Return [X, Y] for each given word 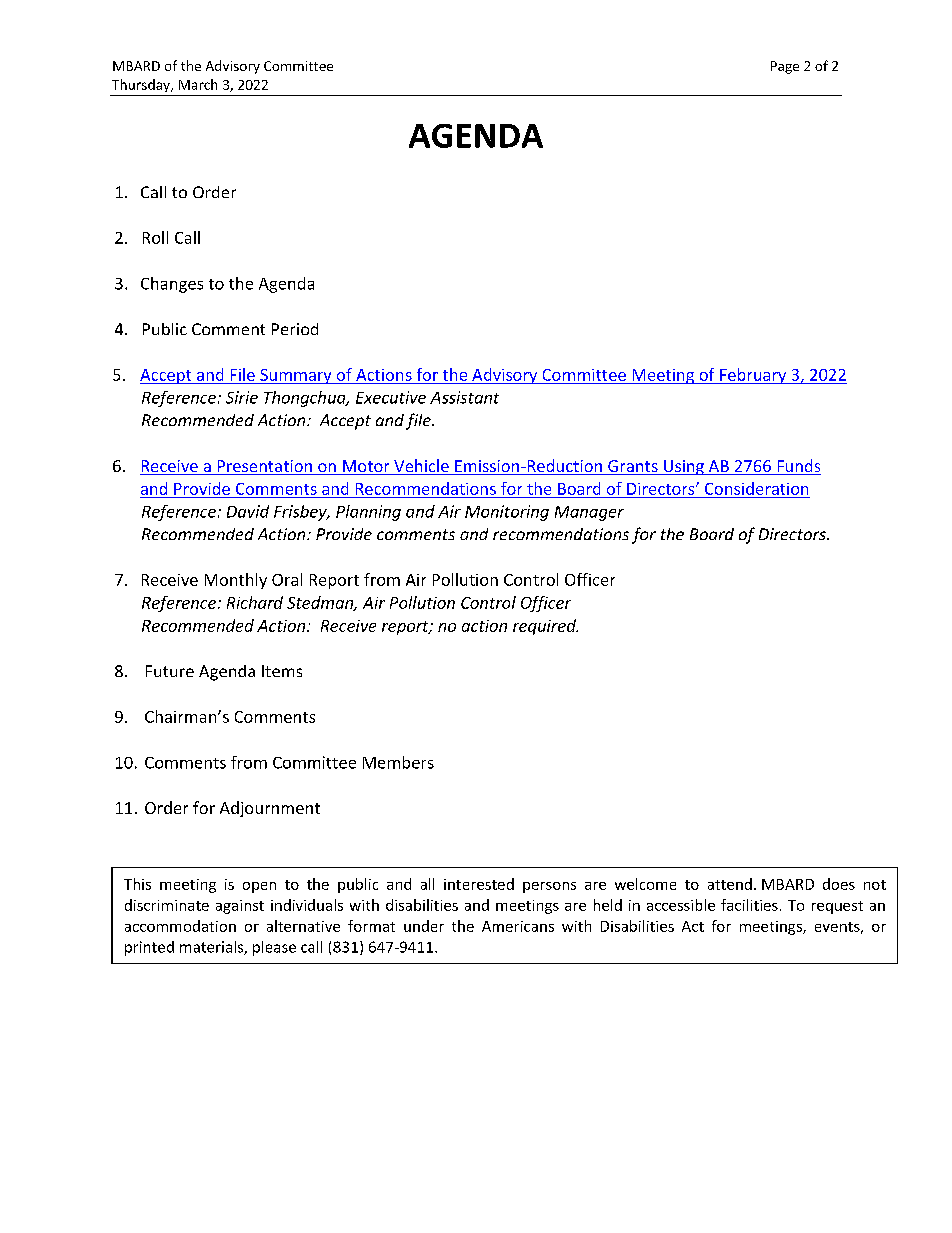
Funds [798, 467]
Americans [518, 926]
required [545, 627]
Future [170, 671]
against [240, 907]
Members [398, 762]
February [753, 376]
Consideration [756, 488]
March [198, 84]
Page [785, 67]
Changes [172, 285]
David [248, 511]
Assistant [464, 397]
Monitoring [507, 513]
